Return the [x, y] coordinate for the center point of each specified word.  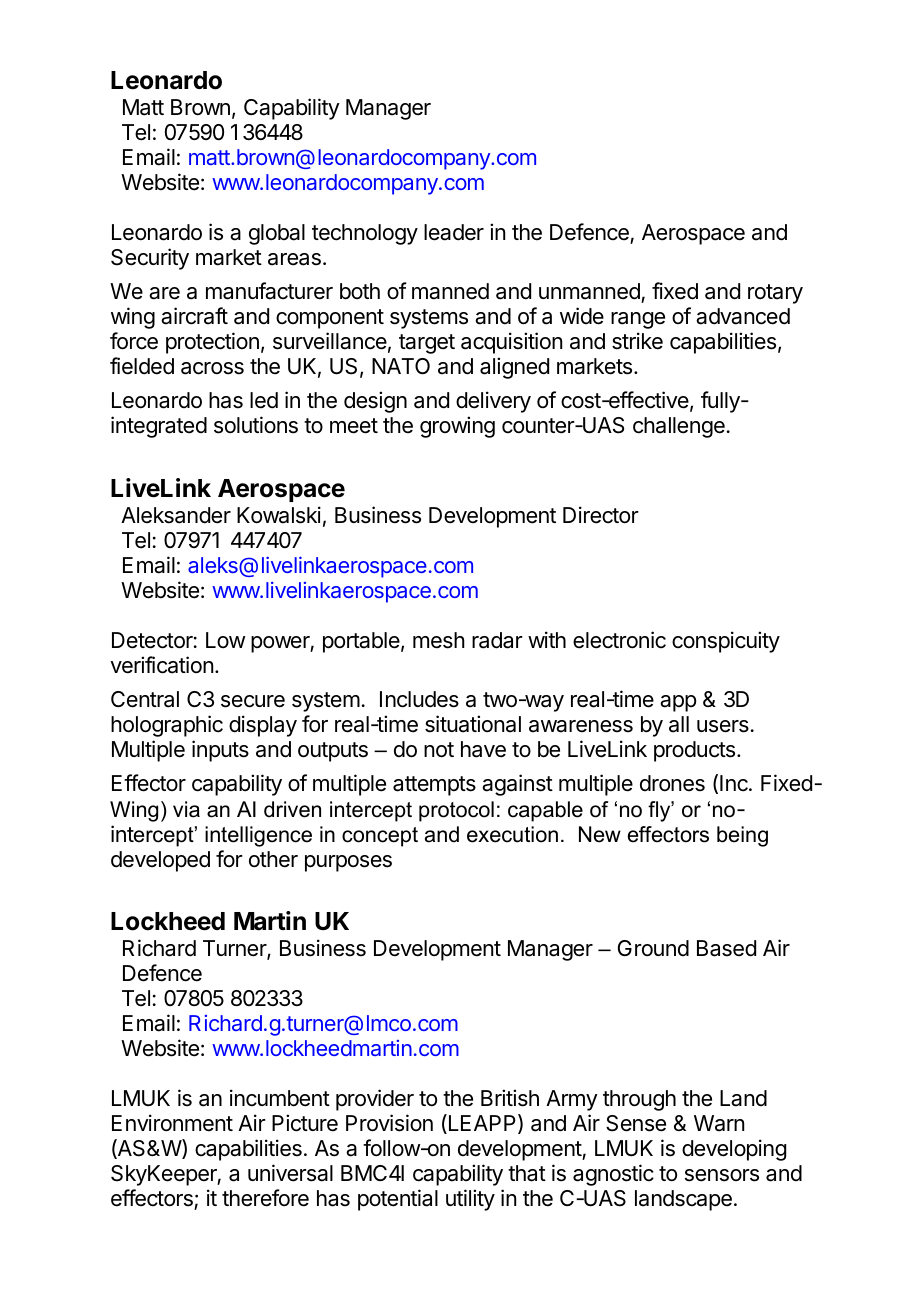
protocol [456, 811]
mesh [439, 640]
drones [672, 783]
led [264, 400]
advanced [743, 316]
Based [726, 948]
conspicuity [726, 642]
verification [161, 665]
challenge [679, 427]
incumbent [280, 1098]
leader [454, 232]
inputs [220, 751]
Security [150, 259]
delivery [493, 402]
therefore [265, 1198]
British [510, 1098]
